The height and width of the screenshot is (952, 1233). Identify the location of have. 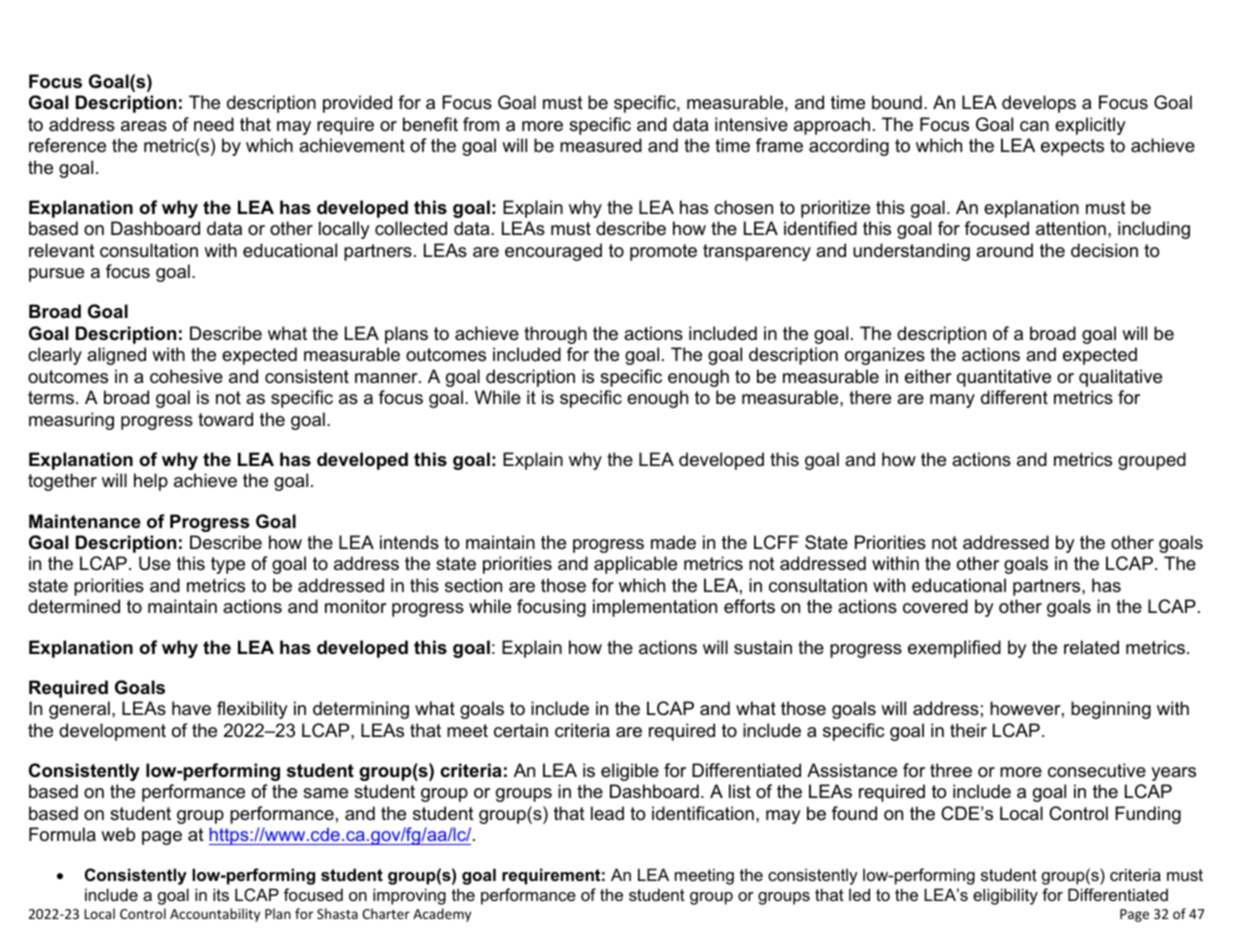
(191, 708).
